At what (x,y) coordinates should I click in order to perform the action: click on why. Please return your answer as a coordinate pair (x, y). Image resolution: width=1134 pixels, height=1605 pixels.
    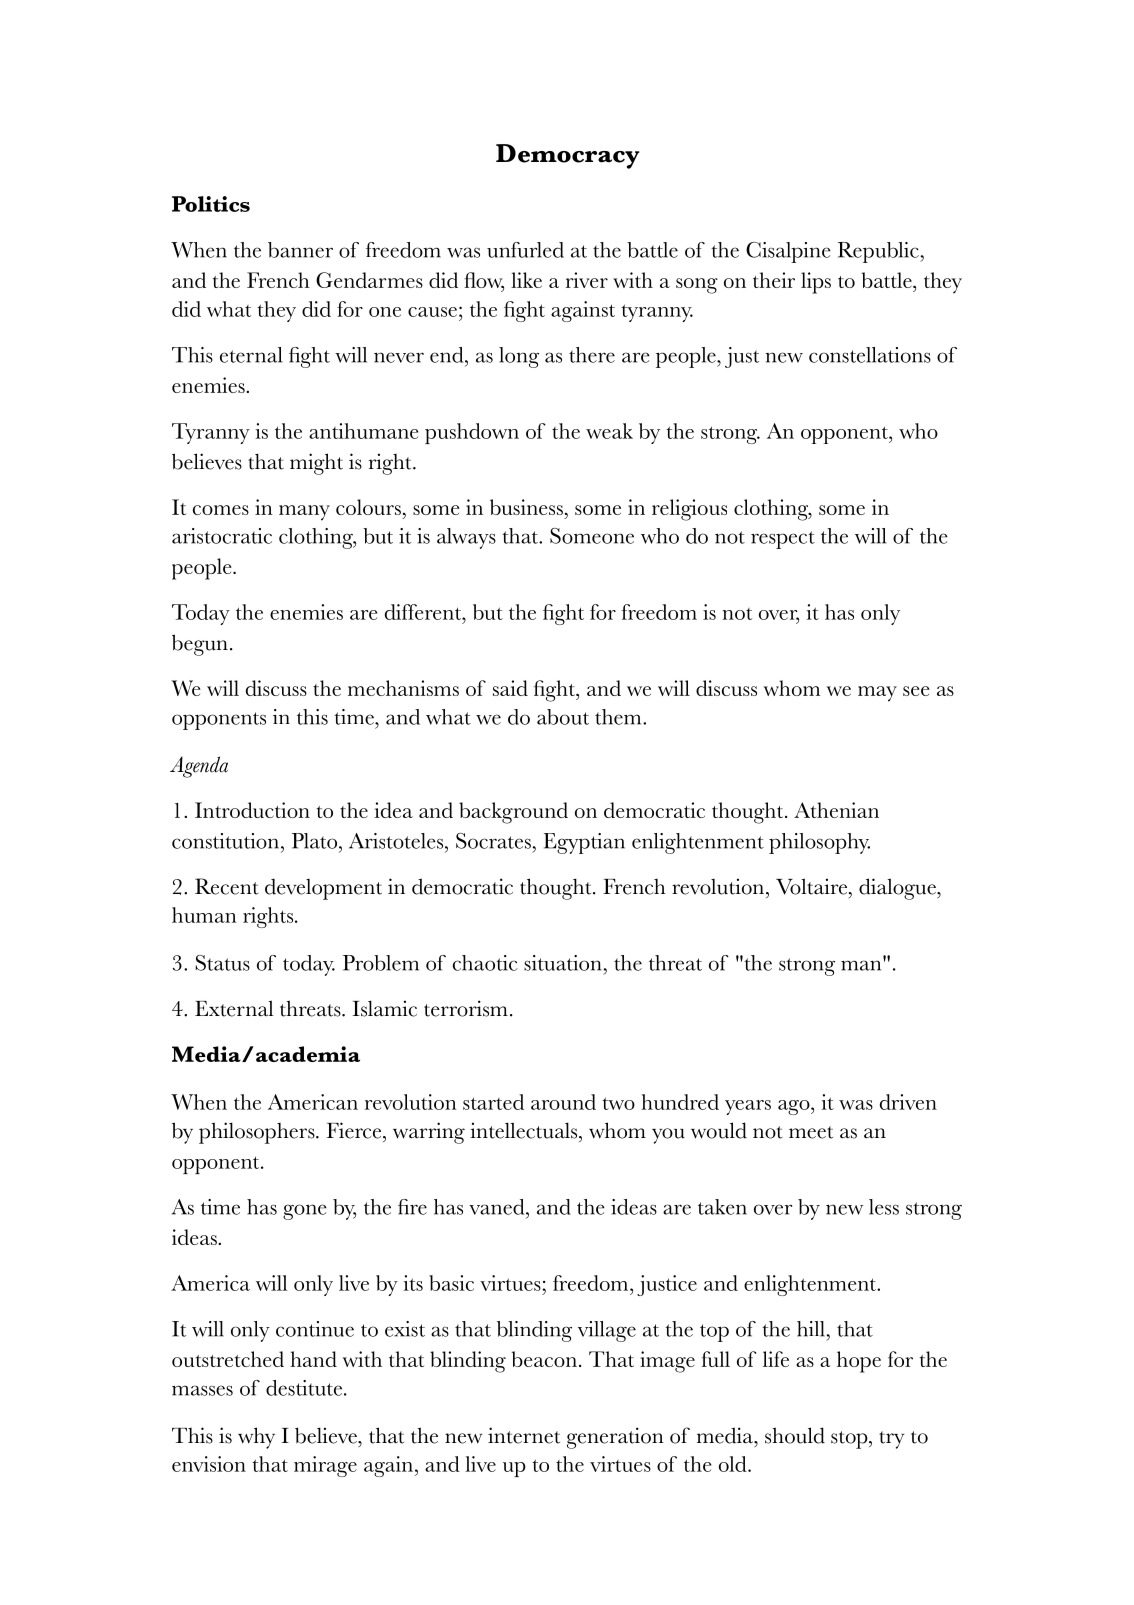
    Looking at the image, I should click on (256, 1438).
